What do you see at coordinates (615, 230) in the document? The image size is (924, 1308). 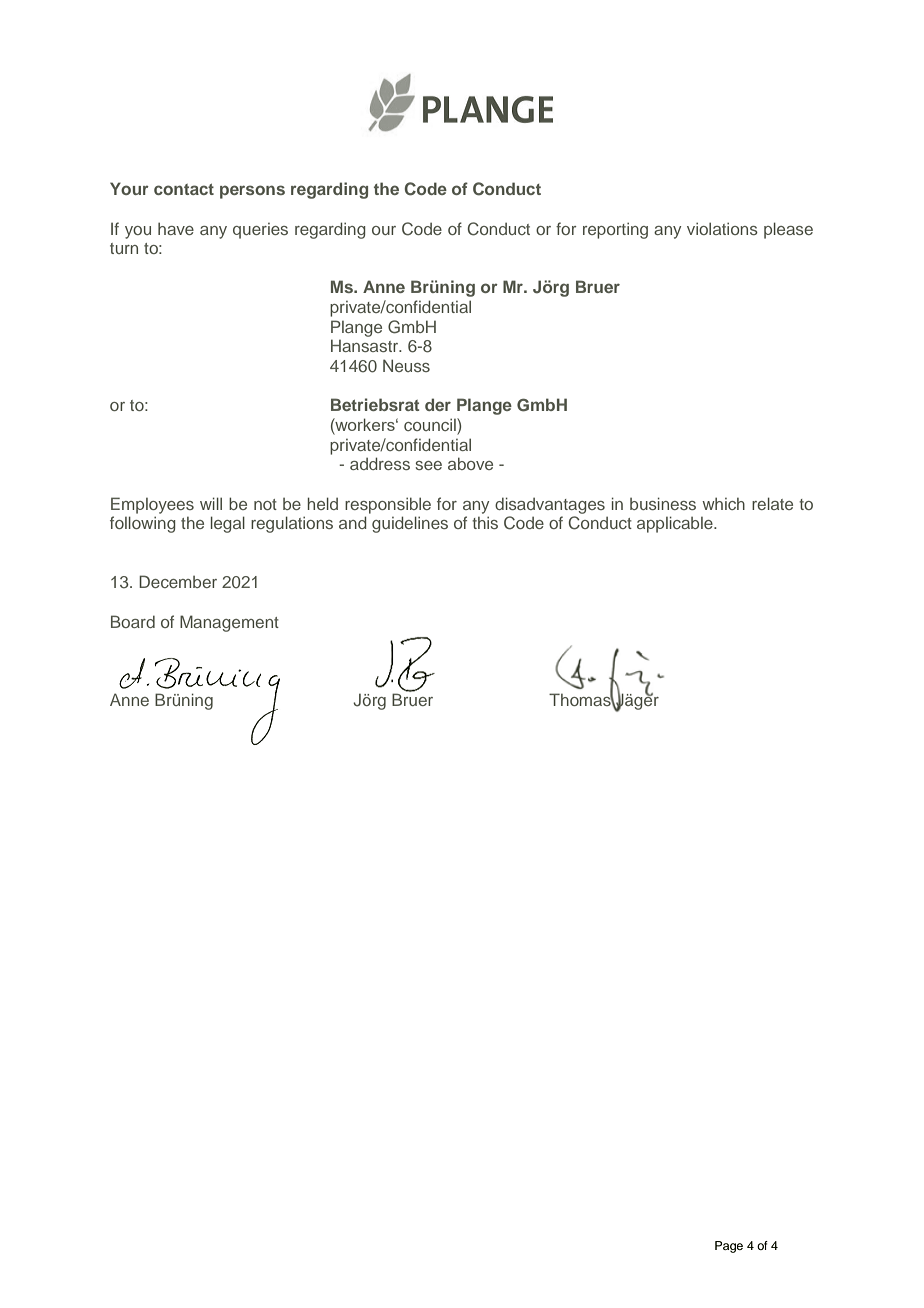 I see `reporting` at bounding box center [615, 230].
